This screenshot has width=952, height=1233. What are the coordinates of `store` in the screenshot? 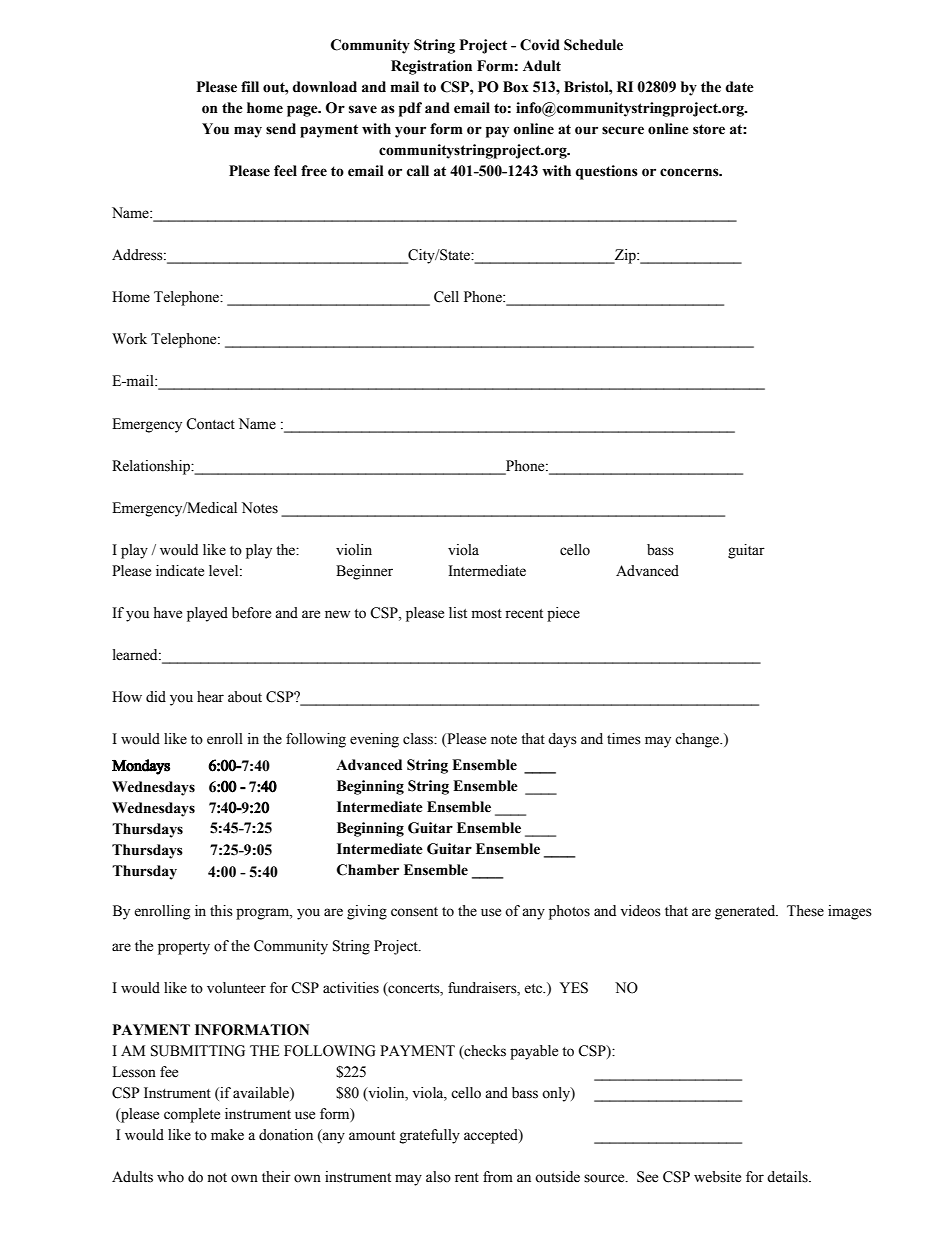 It's located at (709, 129).
